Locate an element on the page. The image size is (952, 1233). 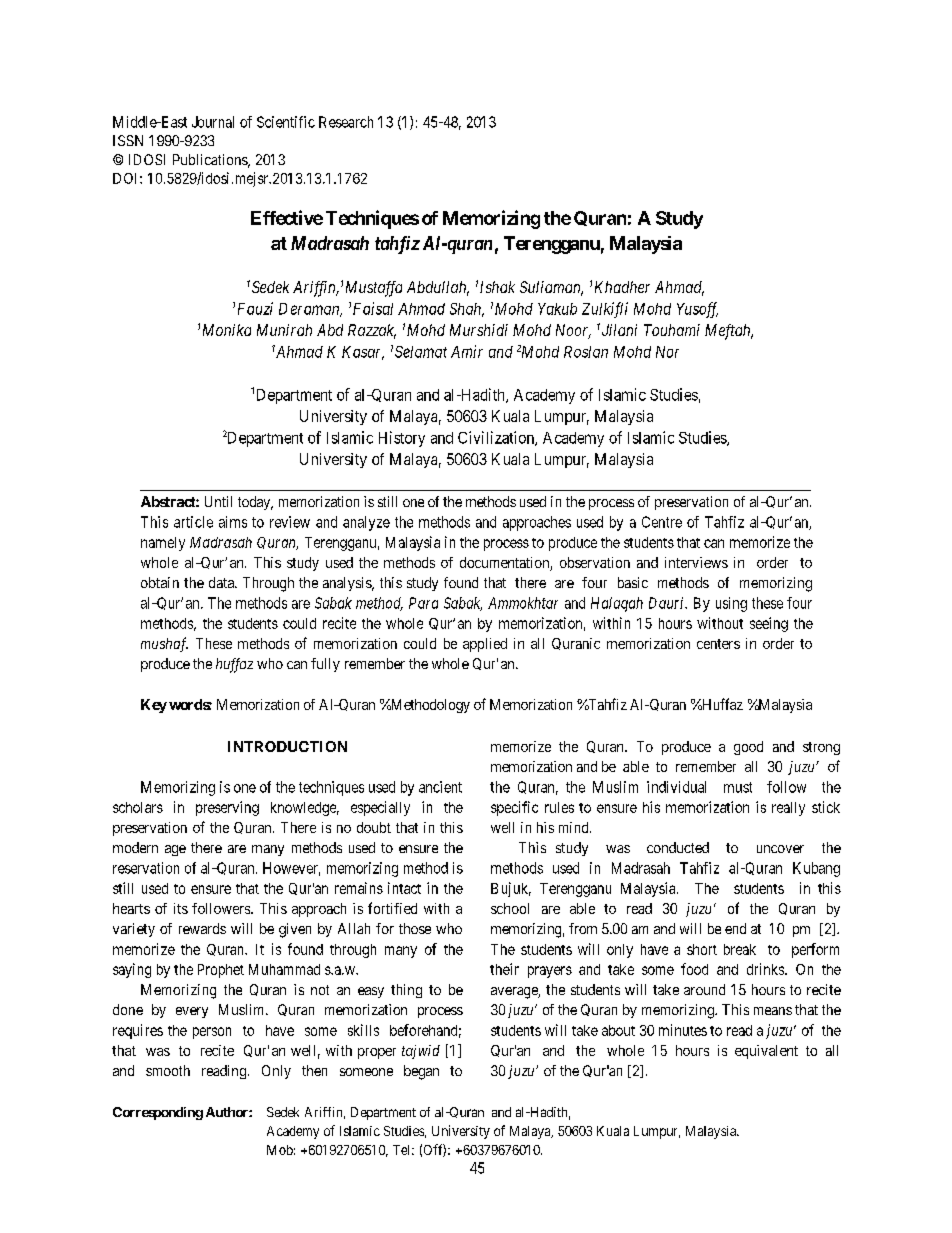
data is located at coordinates (222, 582).
